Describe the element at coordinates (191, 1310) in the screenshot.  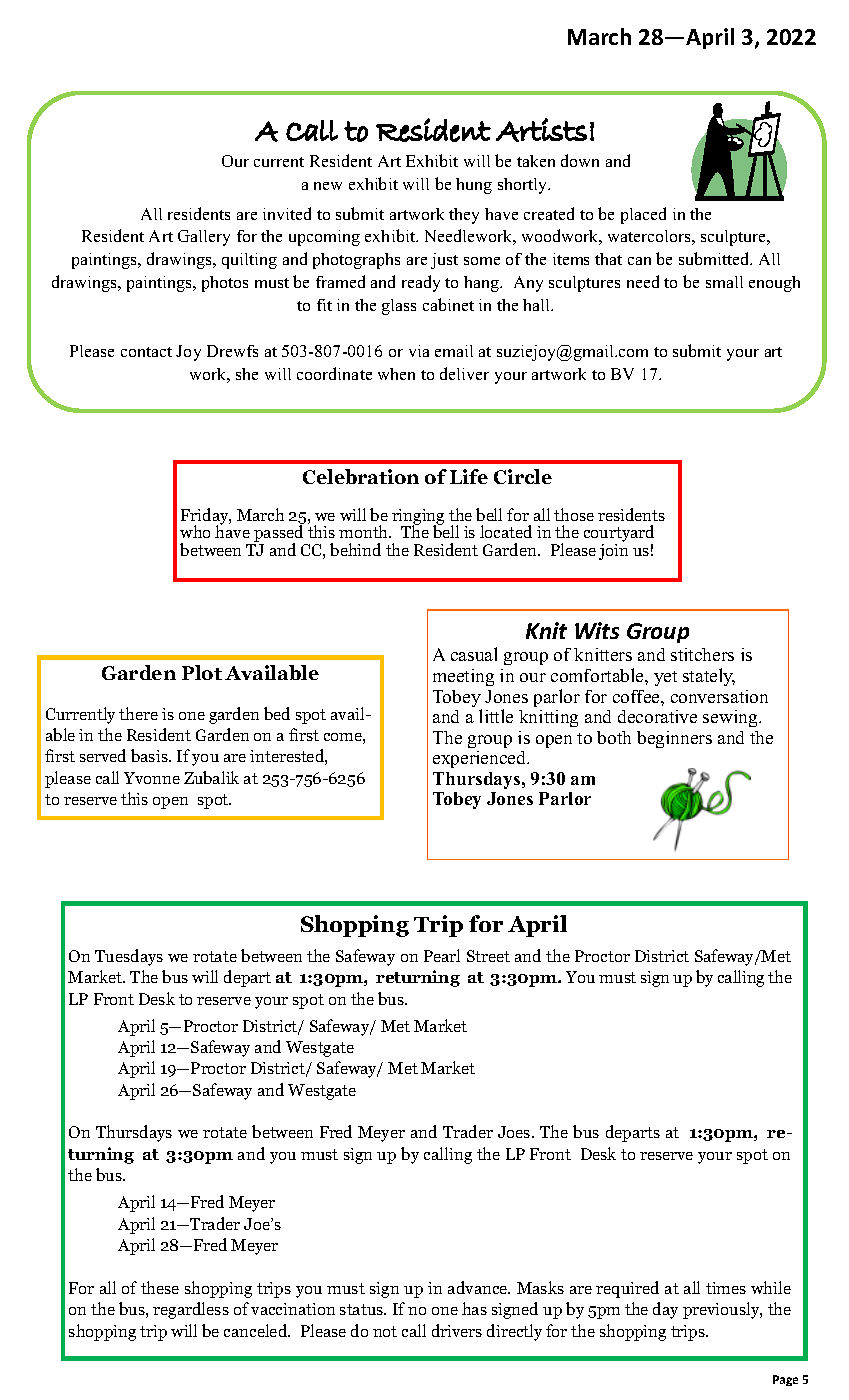
I see `regardless` at that location.
